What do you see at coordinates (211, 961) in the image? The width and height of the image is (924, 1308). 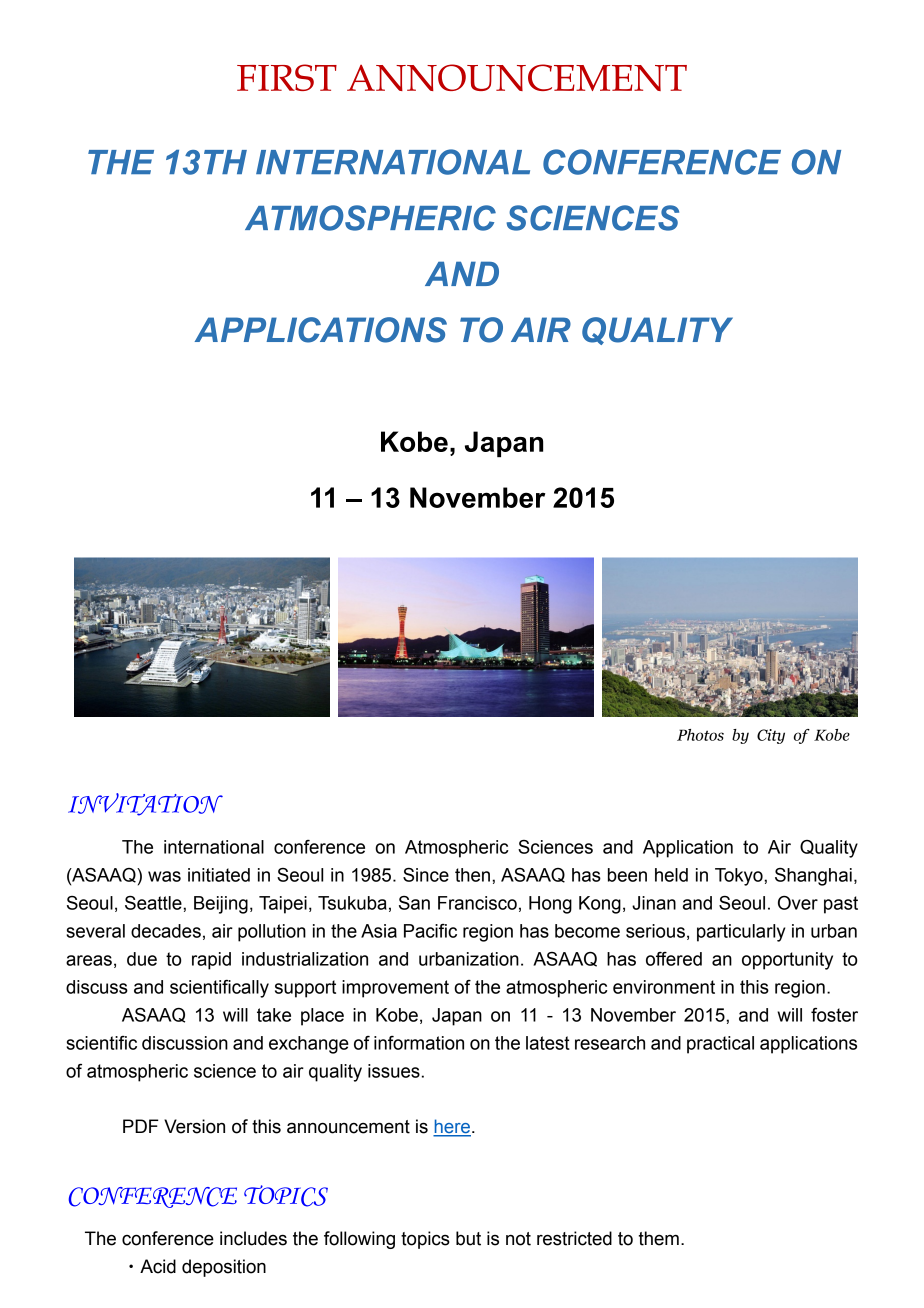 I see `rapid` at bounding box center [211, 961].
